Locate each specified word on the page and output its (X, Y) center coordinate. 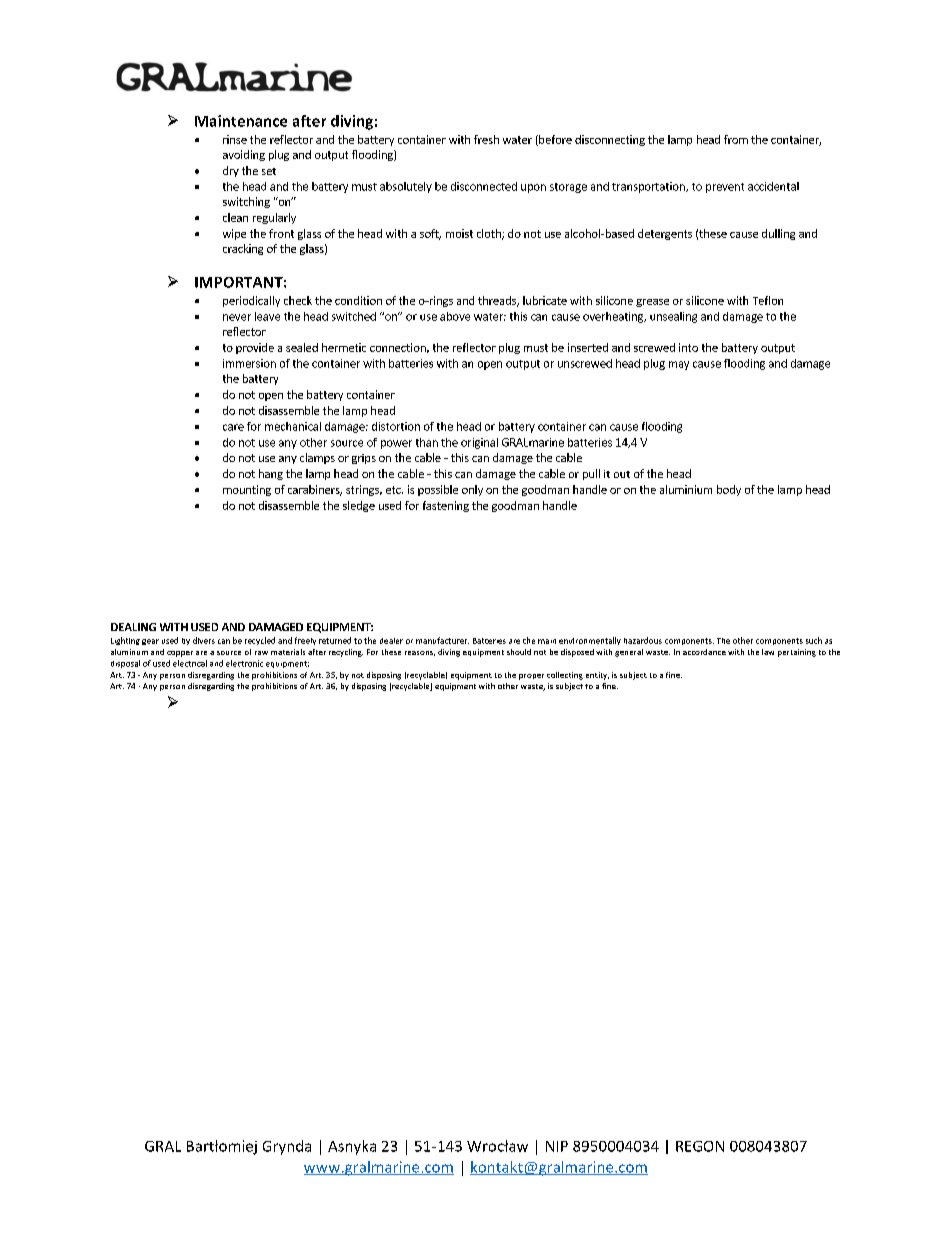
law (768, 652)
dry (231, 171)
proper (531, 677)
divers (204, 640)
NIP (557, 1146)
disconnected (484, 186)
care (233, 427)
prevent (725, 188)
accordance (704, 652)
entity (597, 676)
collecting (565, 676)
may (679, 365)
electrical (190, 663)
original (479, 443)
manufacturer (442, 640)
